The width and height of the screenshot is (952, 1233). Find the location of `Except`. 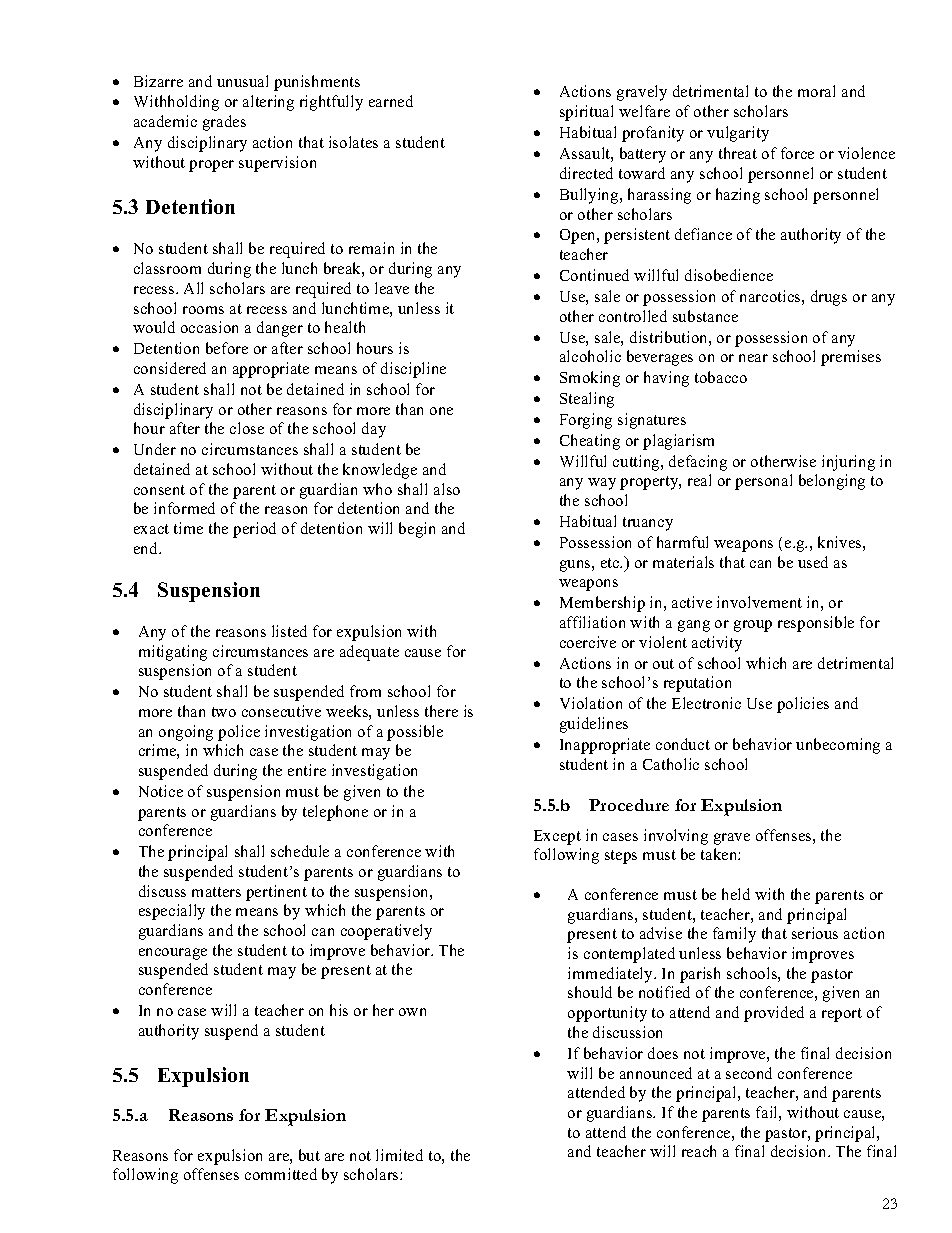

Except is located at coordinates (557, 837).
